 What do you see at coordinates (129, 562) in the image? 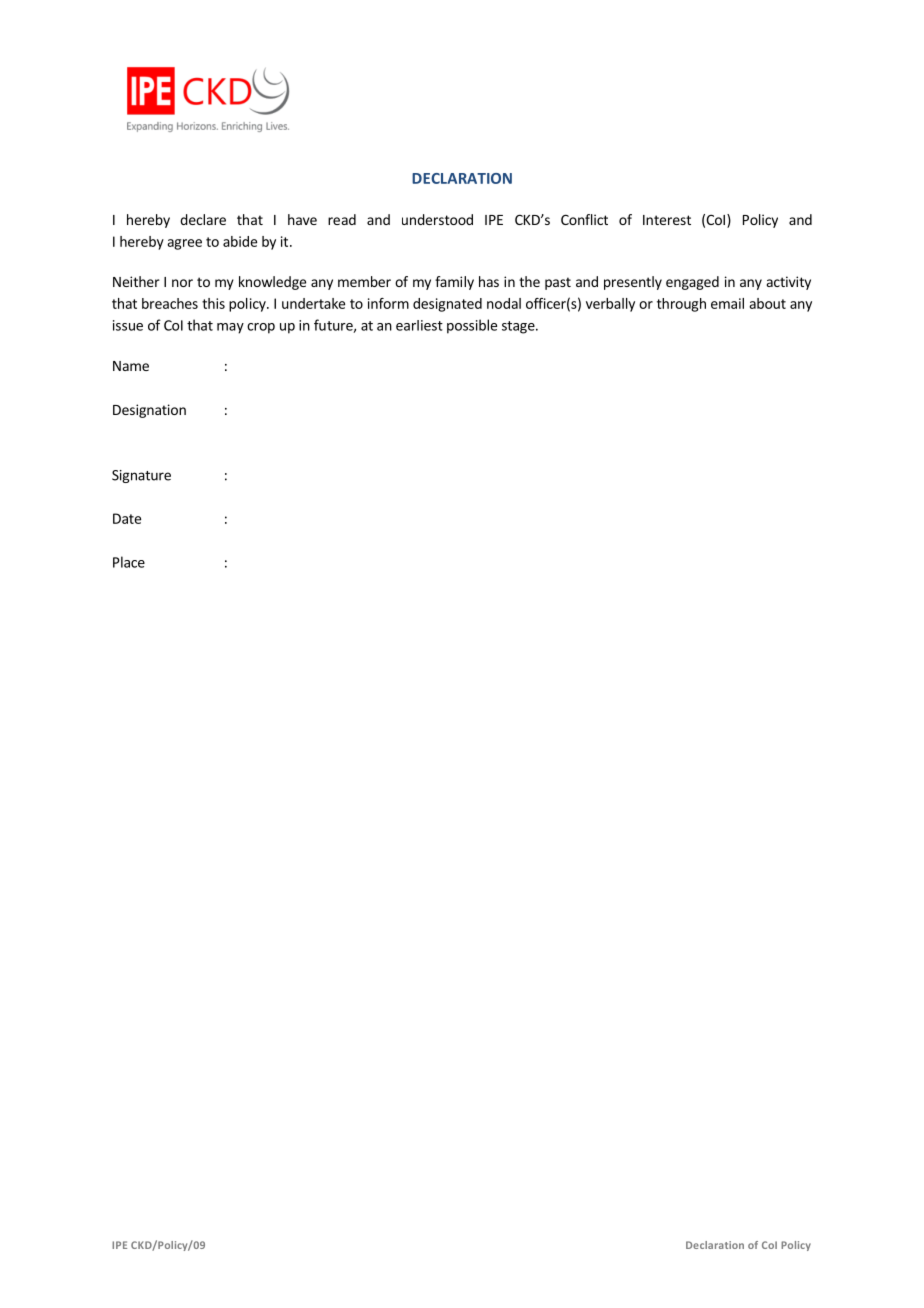
I see `Place` at bounding box center [129, 562].
